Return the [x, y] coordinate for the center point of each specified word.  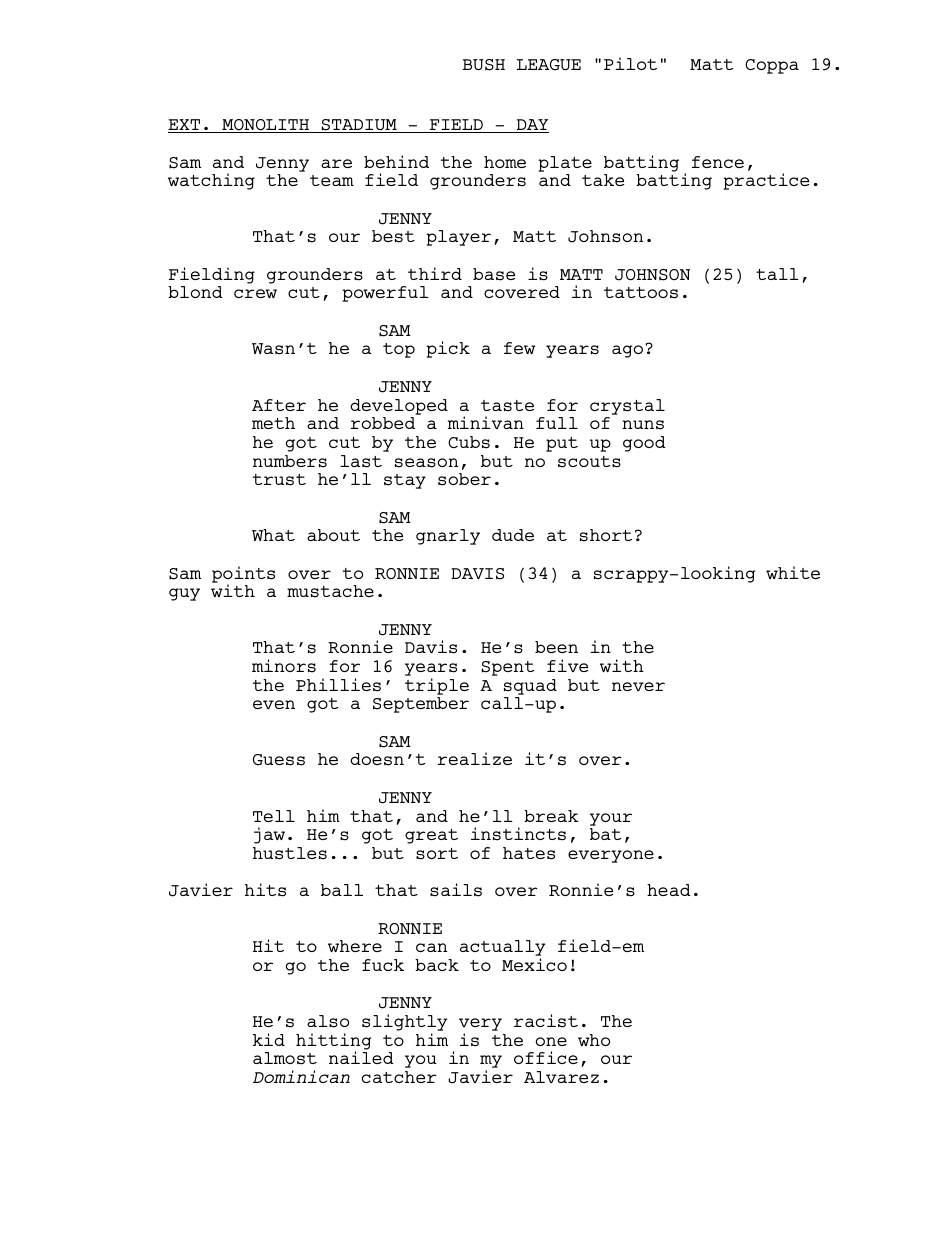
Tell [274, 816]
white [793, 572]
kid [269, 1039]
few [519, 348]
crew [255, 293]
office [546, 1057]
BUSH [484, 65]
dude [513, 535]
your [611, 819]
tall [777, 274]
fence [718, 162]
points [243, 575]
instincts [518, 834]
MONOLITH [265, 126]
